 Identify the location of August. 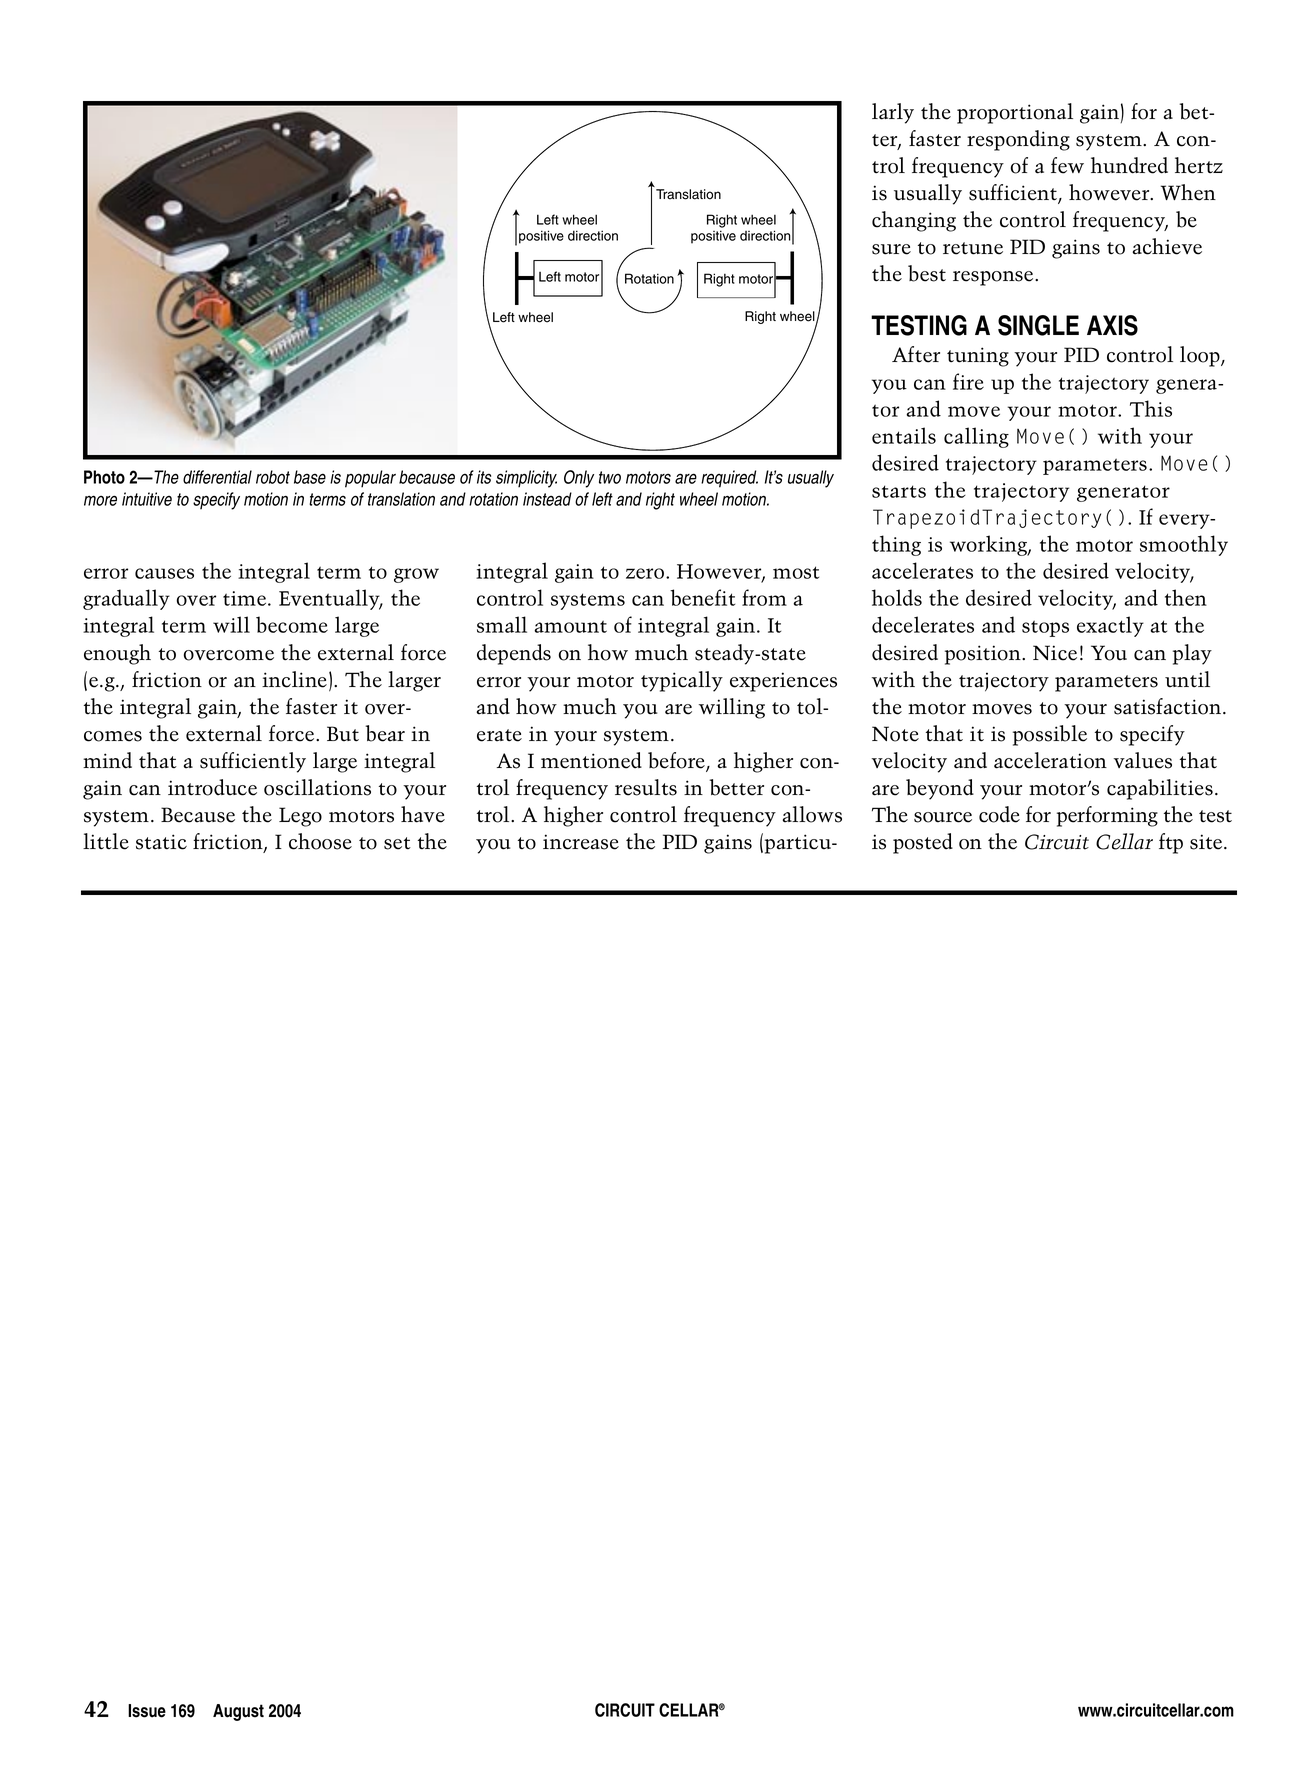
(238, 1712).
